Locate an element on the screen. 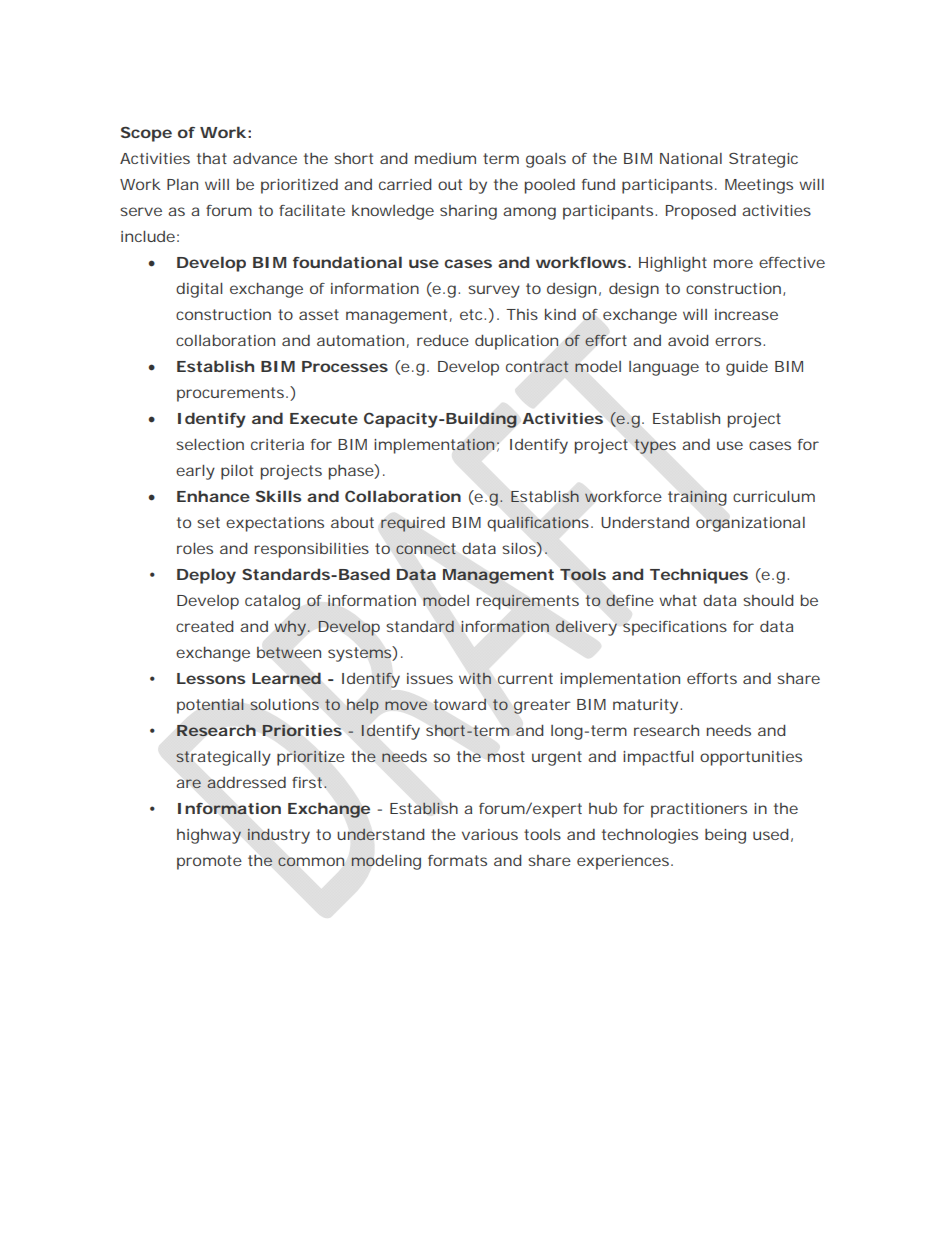 The width and height of the screenshot is (952, 1233). contract is located at coordinates (537, 366).
